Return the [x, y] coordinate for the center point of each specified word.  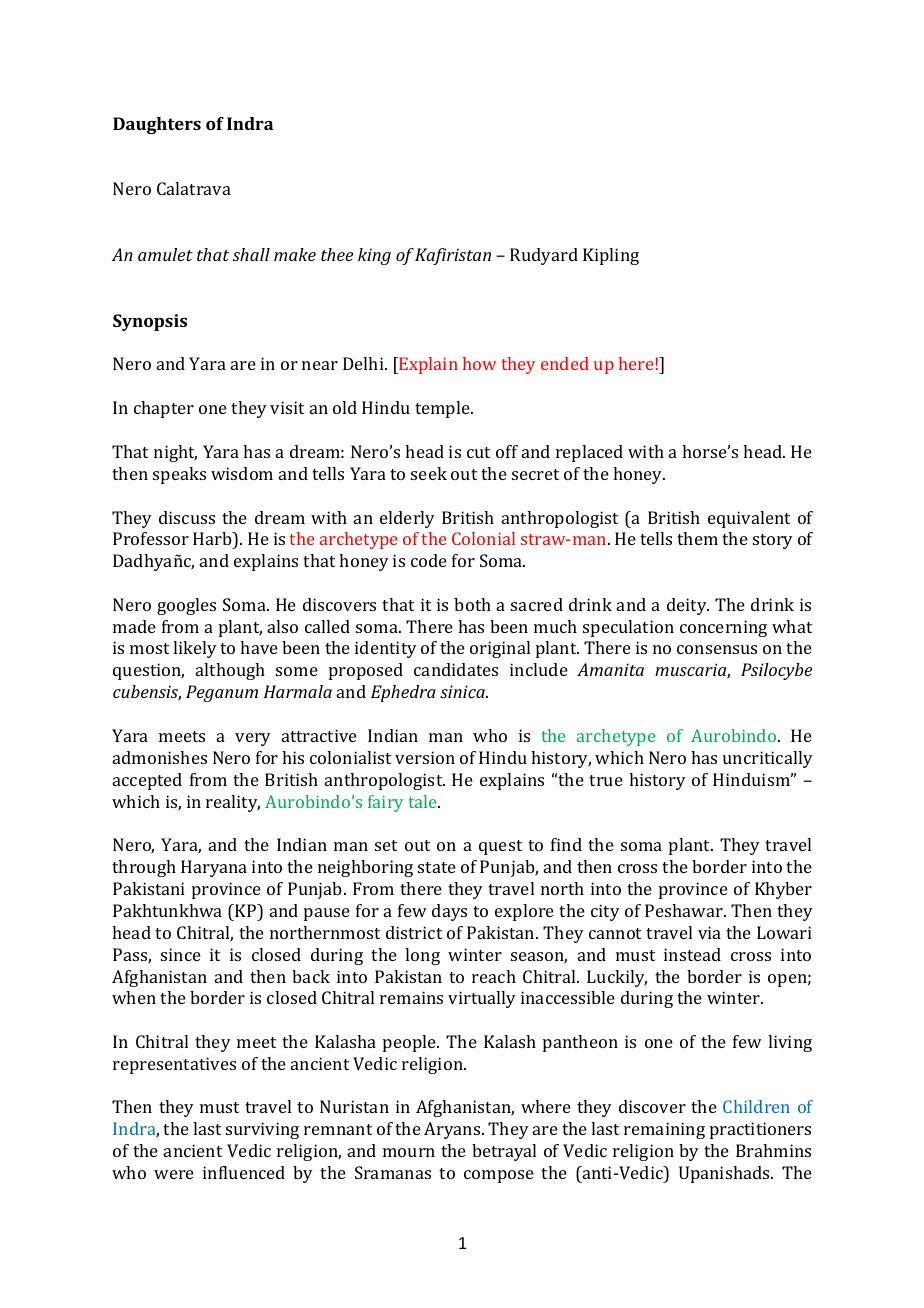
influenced [244, 1172]
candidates [456, 669]
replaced [589, 453]
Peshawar [685, 910]
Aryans [453, 1130]
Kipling [611, 256]
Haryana [214, 868]
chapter [164, 409]
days [449, 912]
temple [443, 409]
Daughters [157, 125]
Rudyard [544, 256]
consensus [717, 649]
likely [195, 649]
